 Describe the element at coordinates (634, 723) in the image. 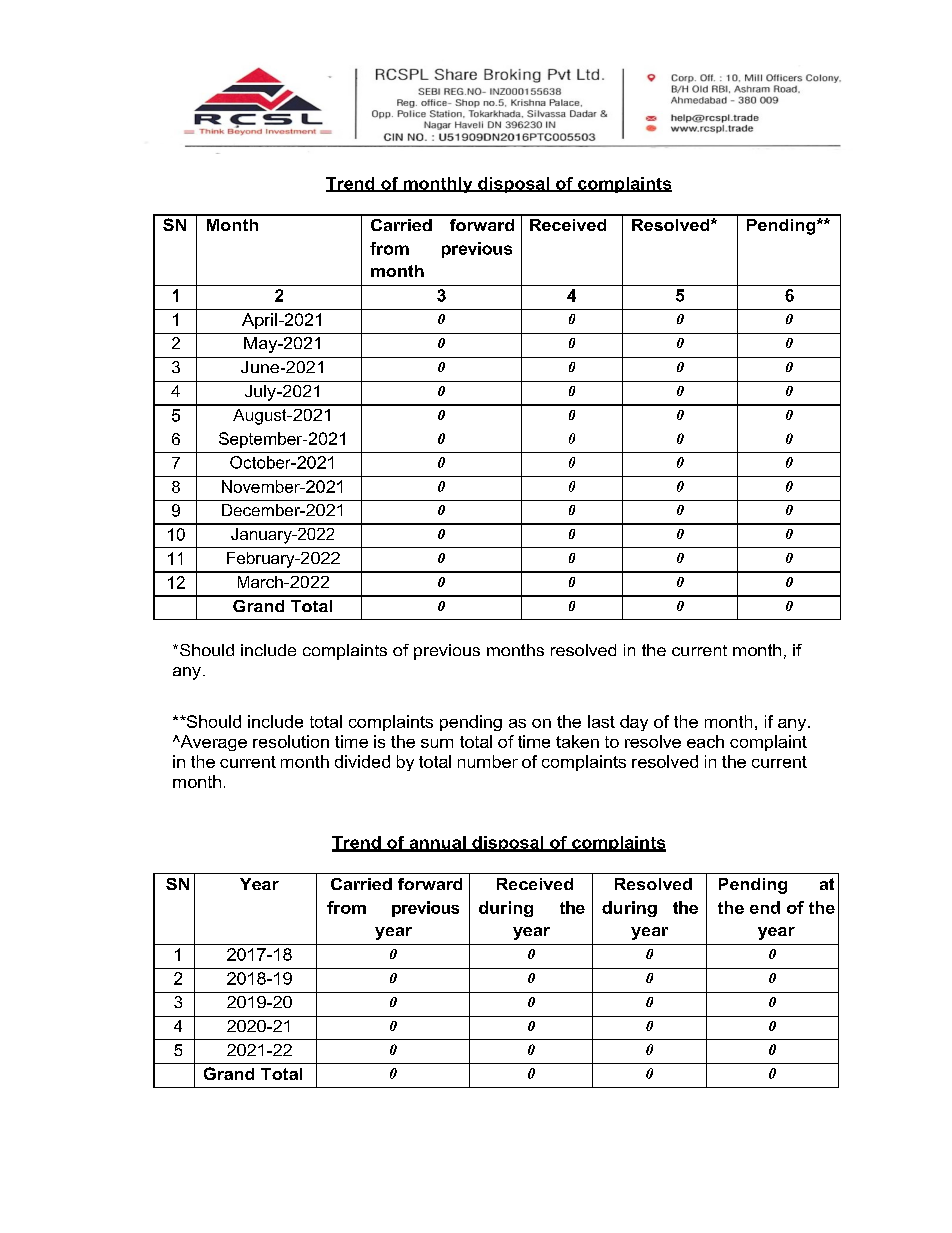

I see `day` at that location.
